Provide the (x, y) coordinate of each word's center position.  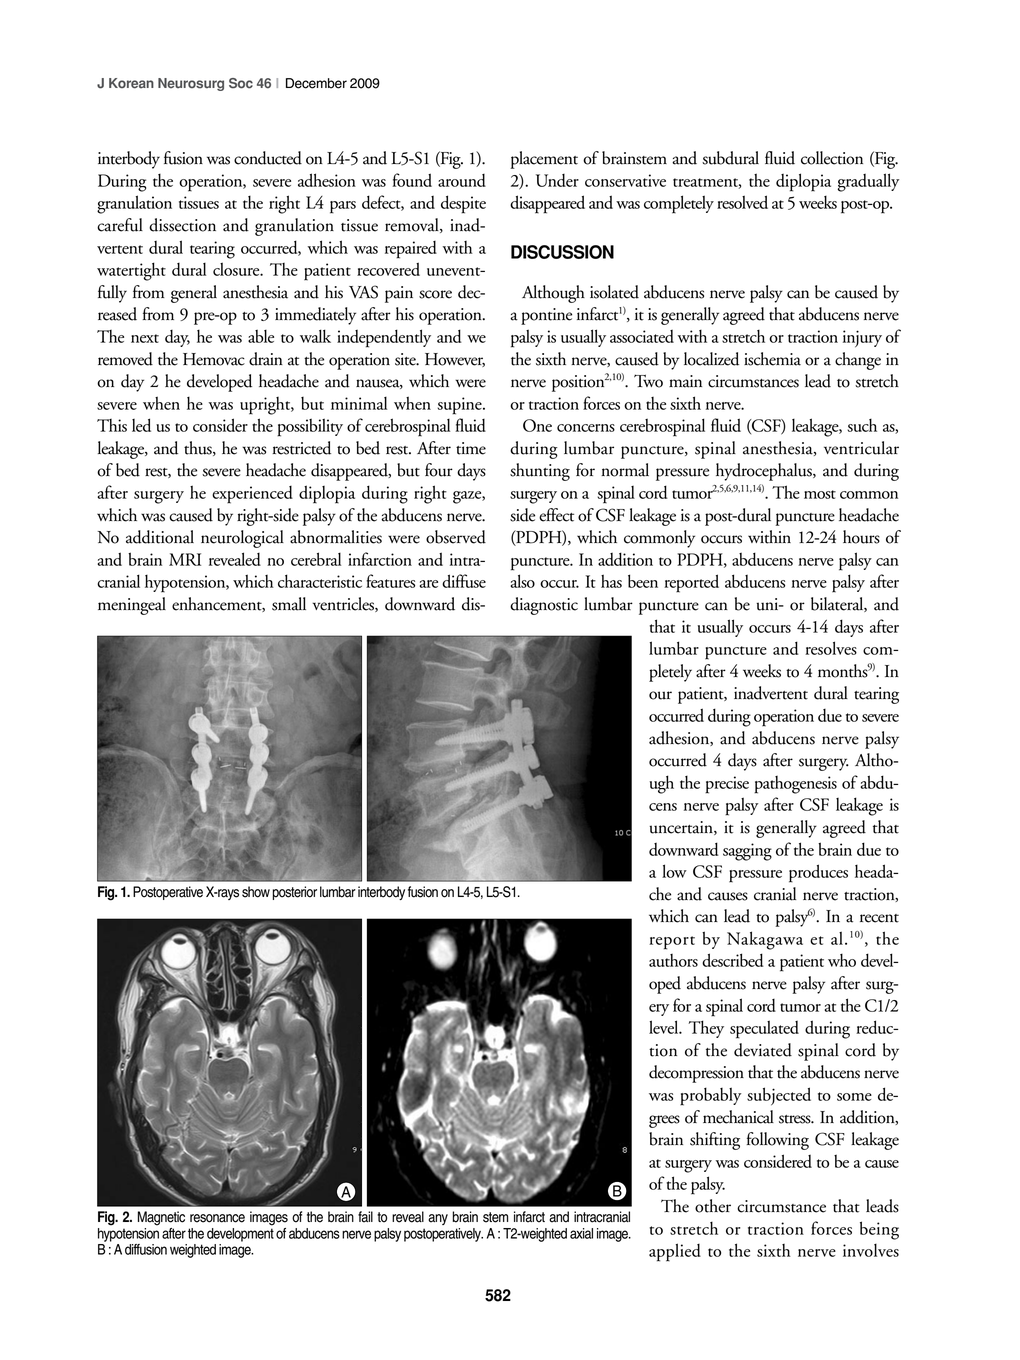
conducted (268, 158)
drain (266, 359)
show (256, 892)
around (462, 180)
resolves (831, 648)
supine (461, 406)
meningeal (132, 606)
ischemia (772, 359)
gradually (868, 182)
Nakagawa (765, 940)
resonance (217, 1218)
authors (673, 960)
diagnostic (544, 606)
